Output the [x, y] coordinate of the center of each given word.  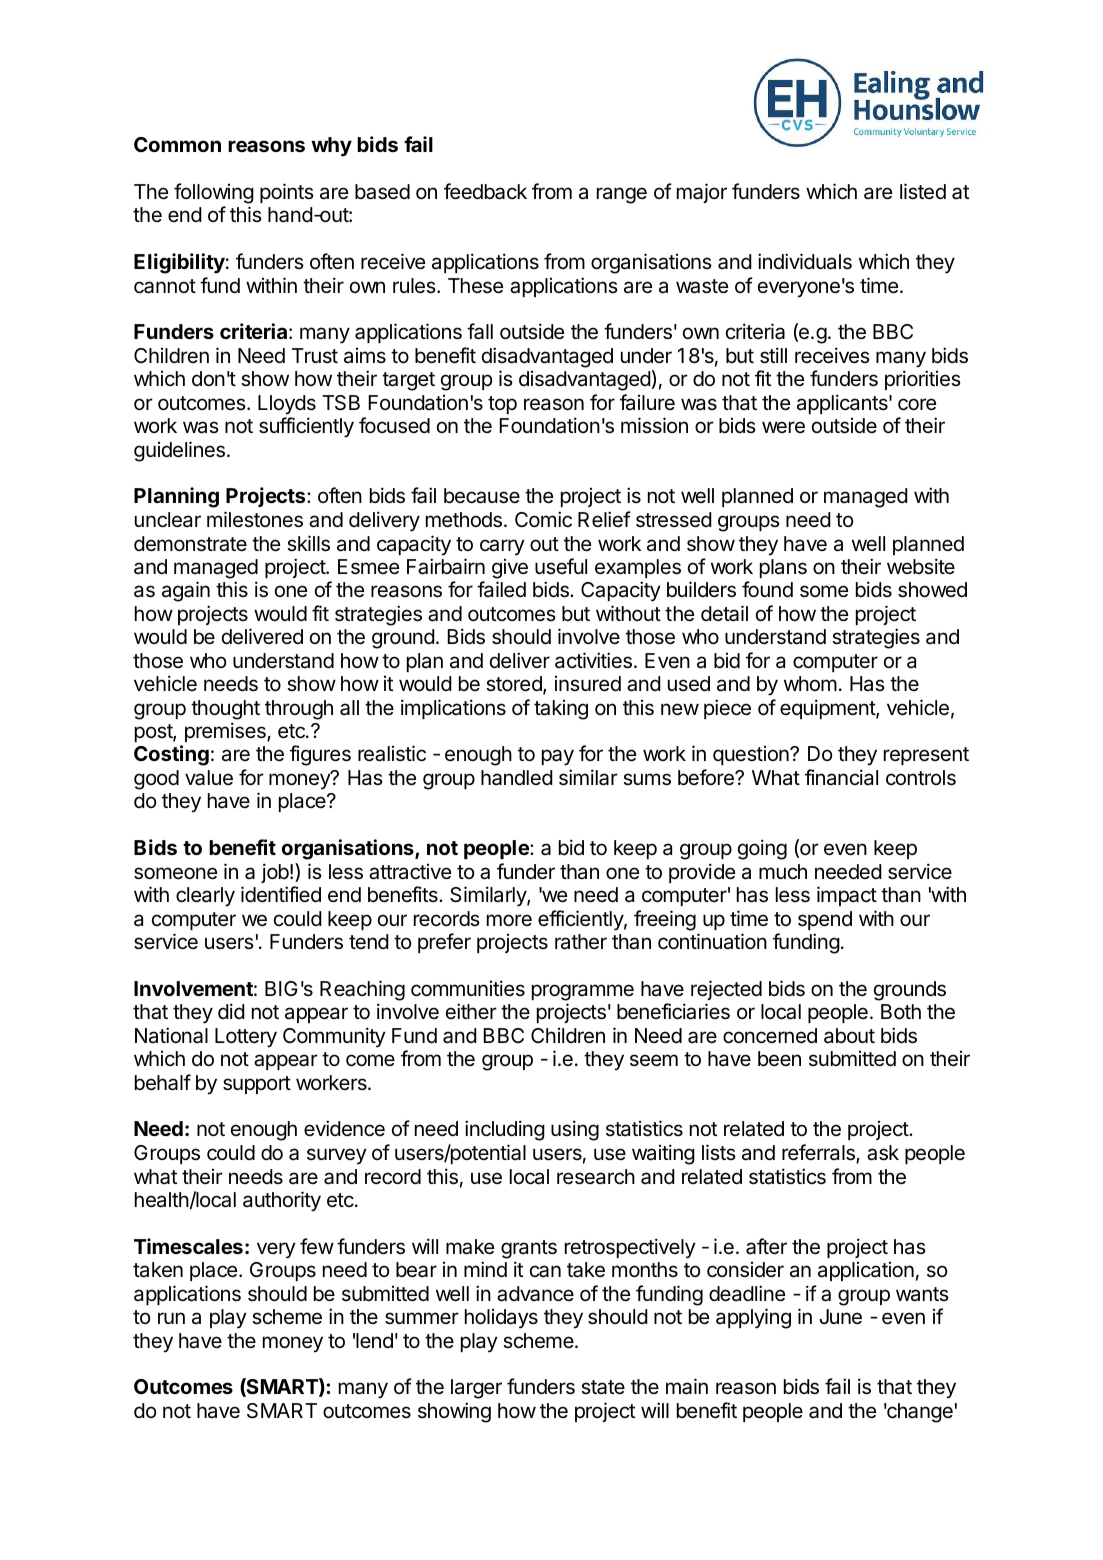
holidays [501, 1319]
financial [841, 777]
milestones [255, 519]
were [783, 427]
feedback [485, 191]
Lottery [246, 1038]
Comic [543, 519]
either [471, 1011]
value [209, 778]
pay [558, 757]
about [849, 1035]
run [171, 1318]
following [214, 193]
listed [923, 191]
